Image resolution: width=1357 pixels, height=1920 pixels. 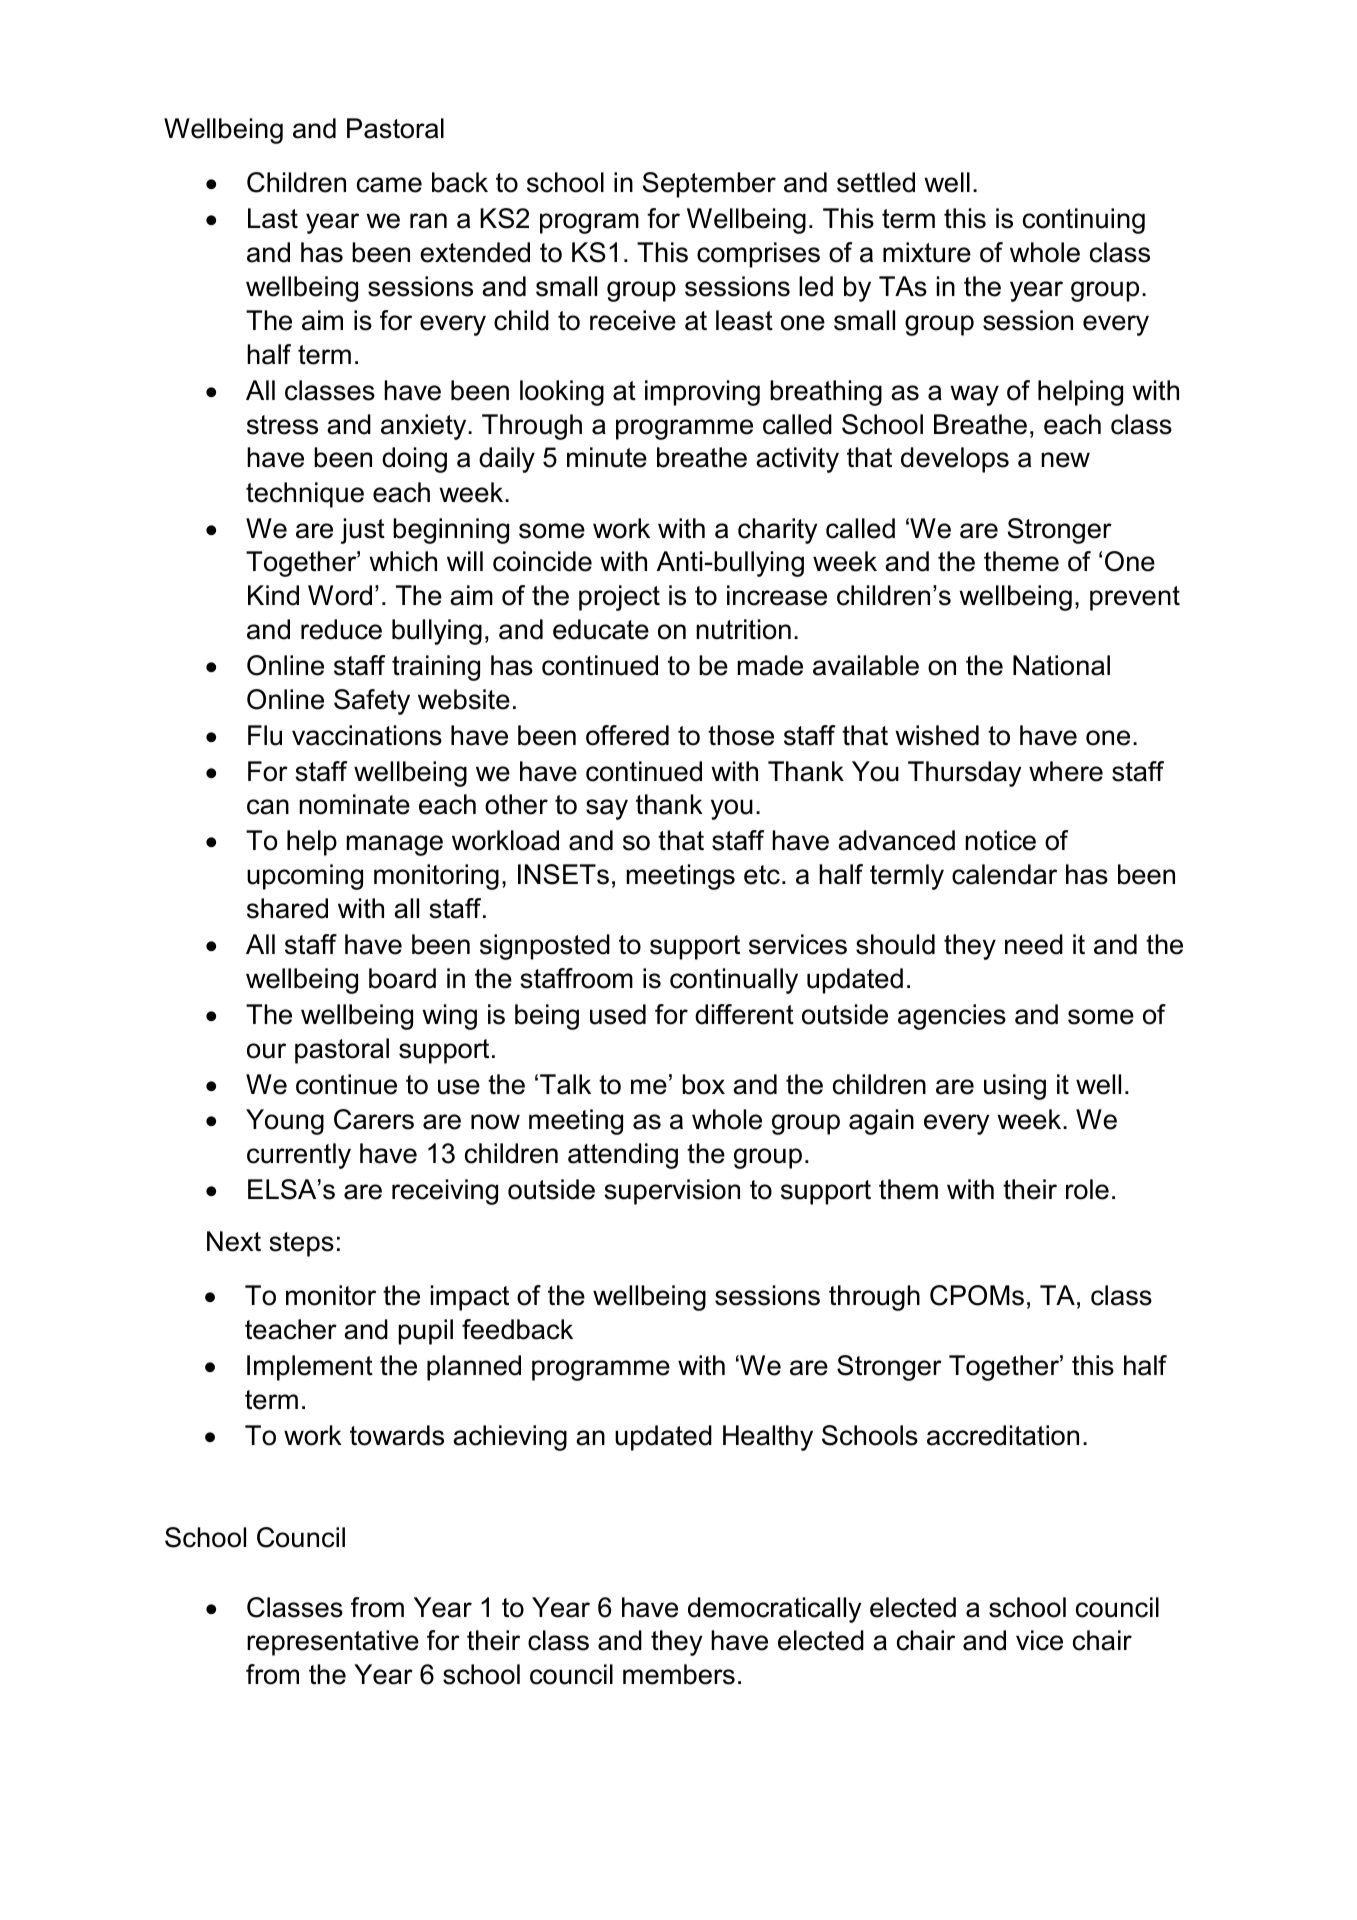 I want to click on continuing, so click(x=1084, y=221).
